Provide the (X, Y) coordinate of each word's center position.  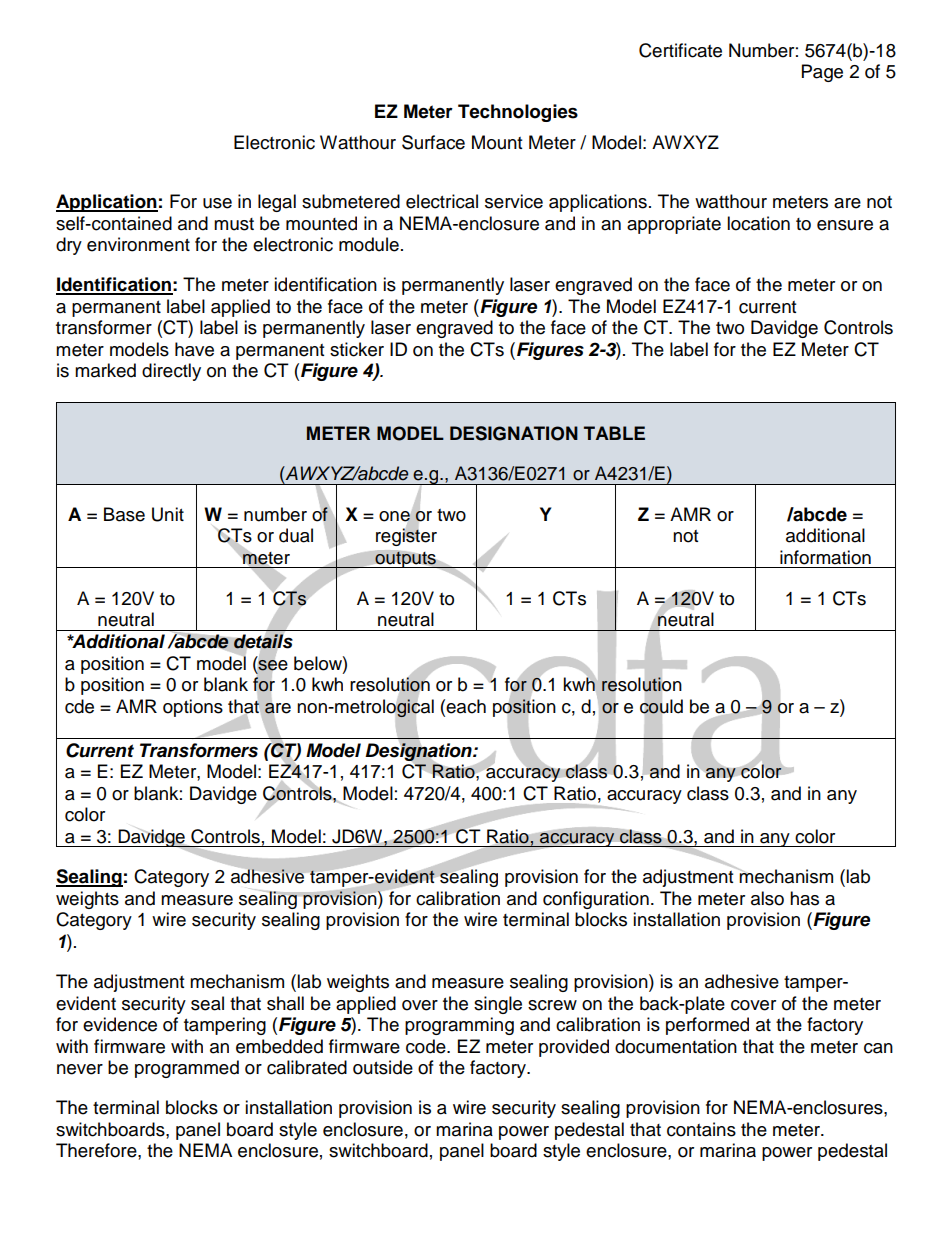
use (217, 203)
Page (822, 73)
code (427, 1046)
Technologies (518, 113)
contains (701, 1129)
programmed (187, 1069)
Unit (168, 514)
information (825, 557)
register (406, 536)
